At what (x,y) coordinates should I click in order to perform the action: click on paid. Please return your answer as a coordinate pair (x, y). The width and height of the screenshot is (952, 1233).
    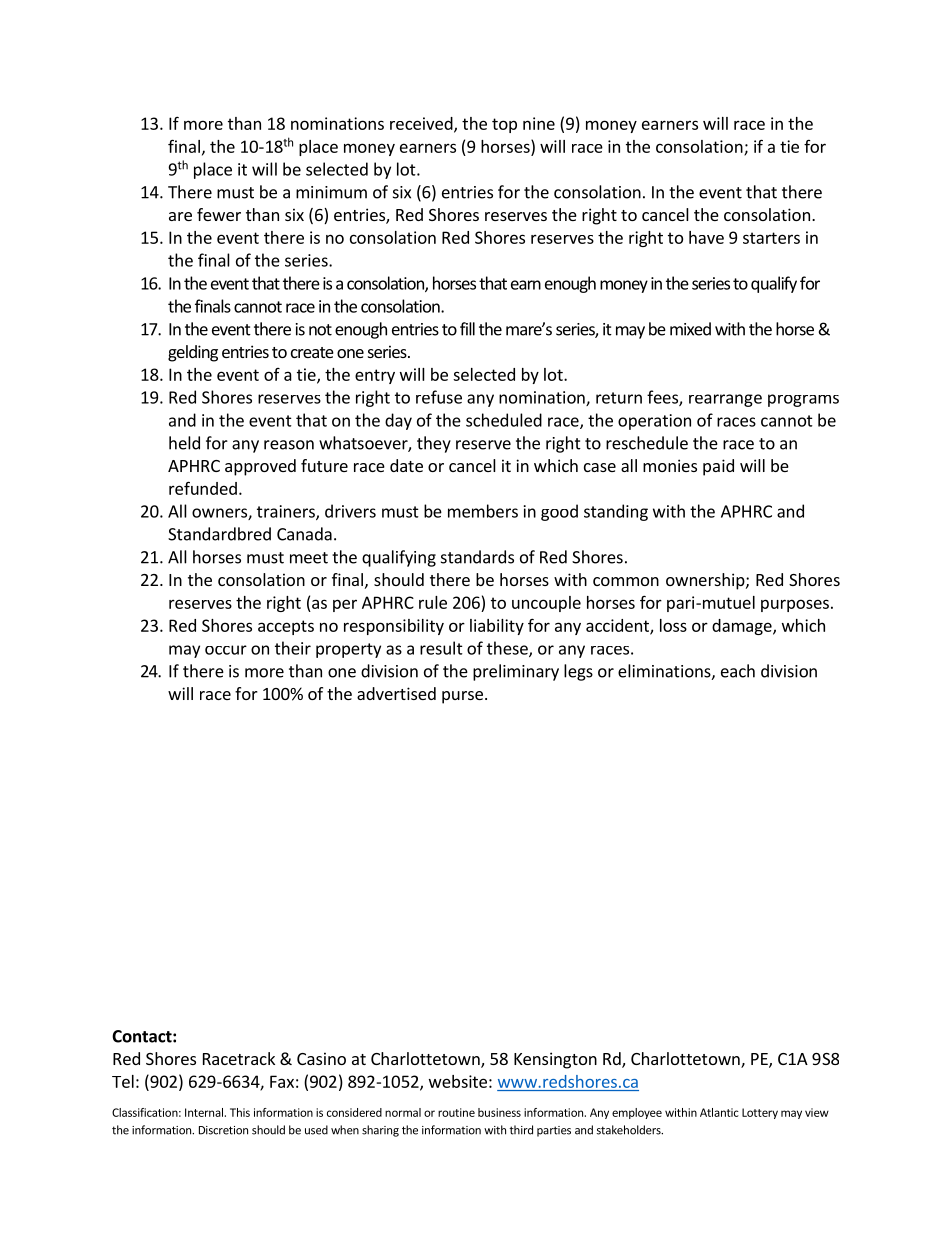
    Looking at the image, I should click on (718, 467).
